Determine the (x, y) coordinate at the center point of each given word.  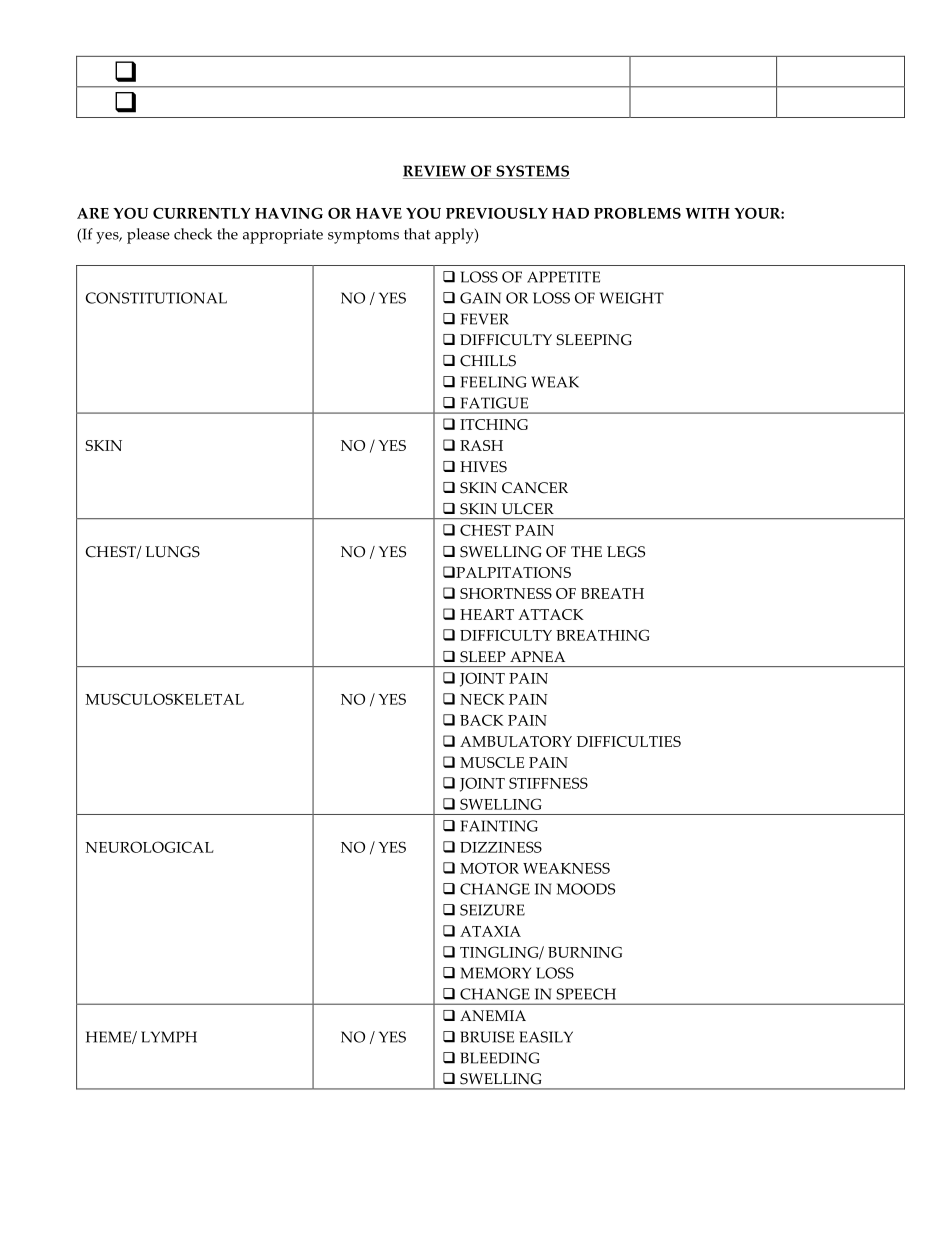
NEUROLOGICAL (150, 847)
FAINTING (499, 826)
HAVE (379, 213)
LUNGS (172, 552)
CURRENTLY (201, 213)
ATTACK (551, 614)
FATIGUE (494, 403)
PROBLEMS (637, 213)
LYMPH (169, 1037)
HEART (487, 614)
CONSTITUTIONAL (156, 298)
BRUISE (487, 1037)
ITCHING (494, 424)
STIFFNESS (548, 783)
